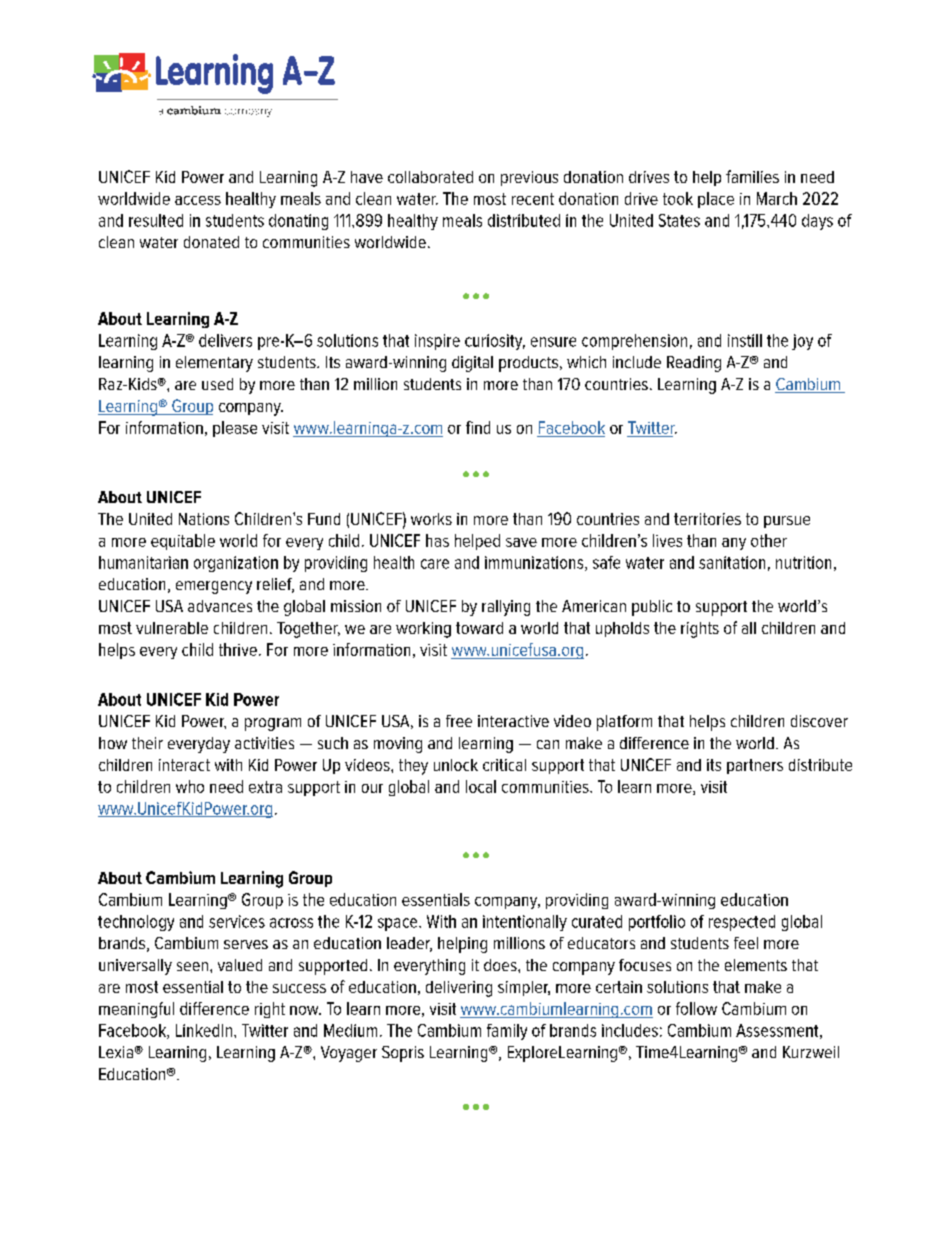 This screenshot has height=1233, width=952. What do you see at coordinates (198, 200) in the screenshot?
I see `access` at bounding box center [198, 200].
